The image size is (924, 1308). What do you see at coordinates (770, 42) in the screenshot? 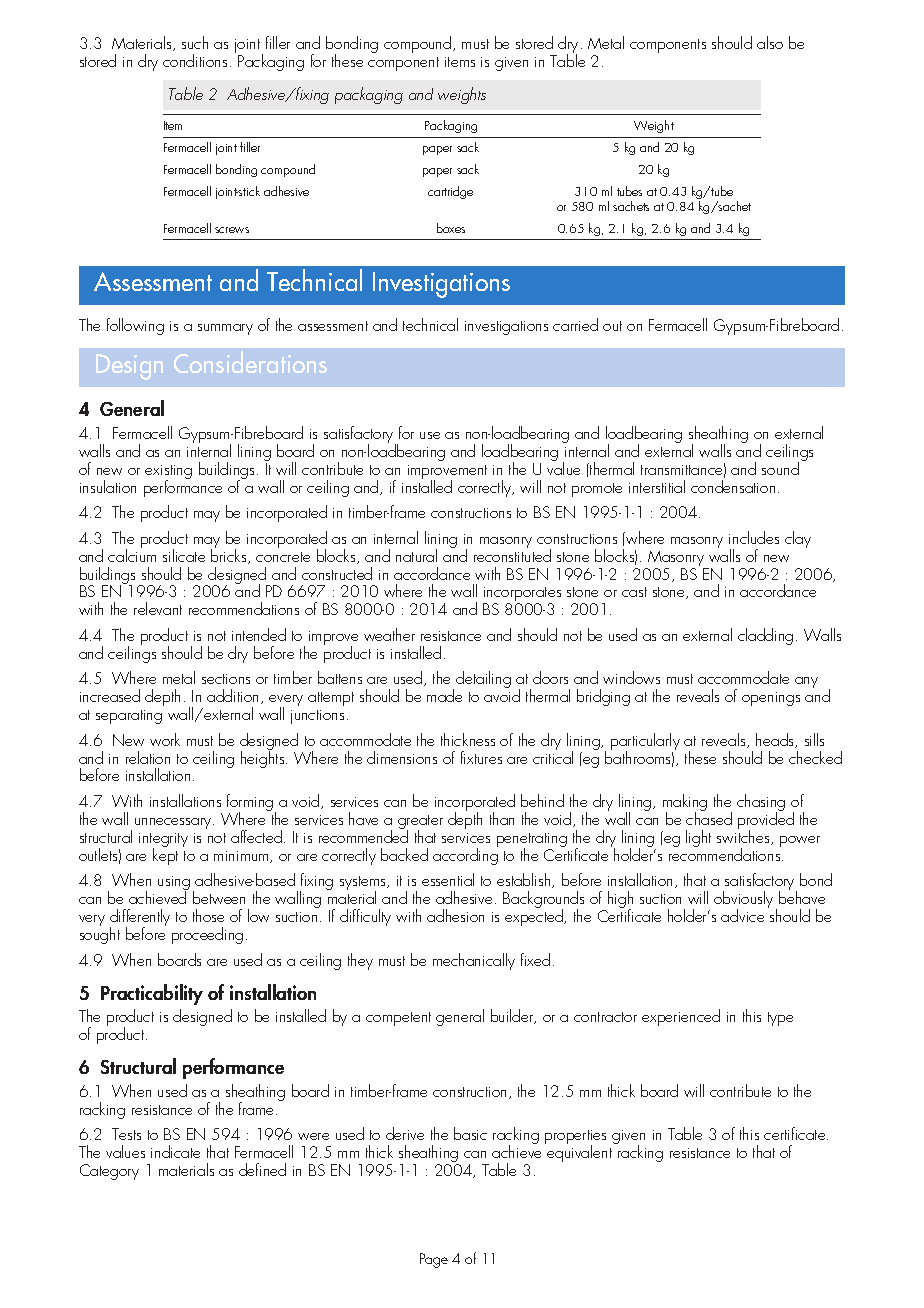
I see `also` at bounding box center [770, 42].
